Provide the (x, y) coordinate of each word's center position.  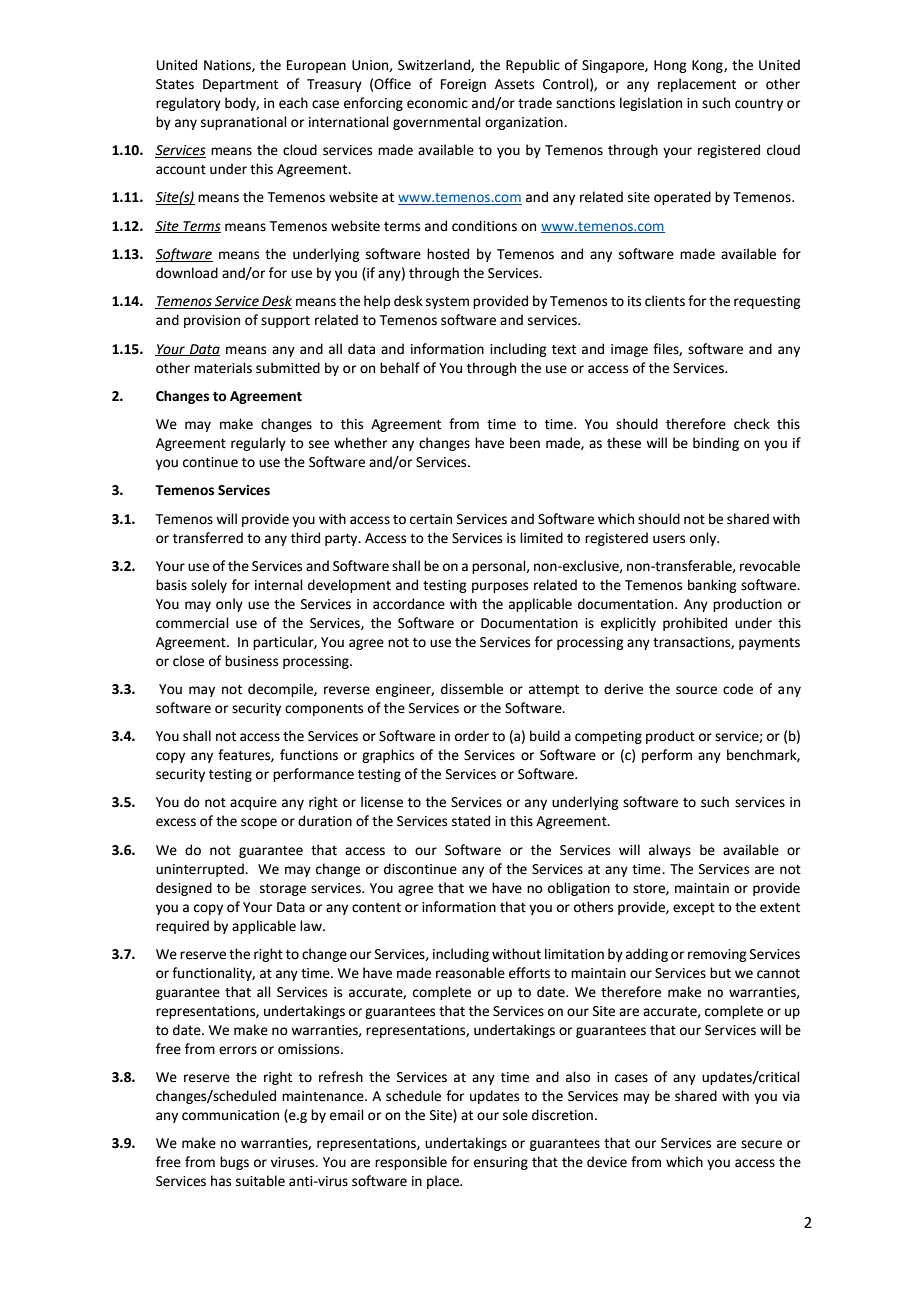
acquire (253, 803)
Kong (708, 66)
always (670, 851)
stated (471, 821)
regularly (258, 444)
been (525, 443)
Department (240, 85)
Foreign (463, 85)
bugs (234, 1163)
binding (716, 444)
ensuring (501, 1163)
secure (761, 1144)
